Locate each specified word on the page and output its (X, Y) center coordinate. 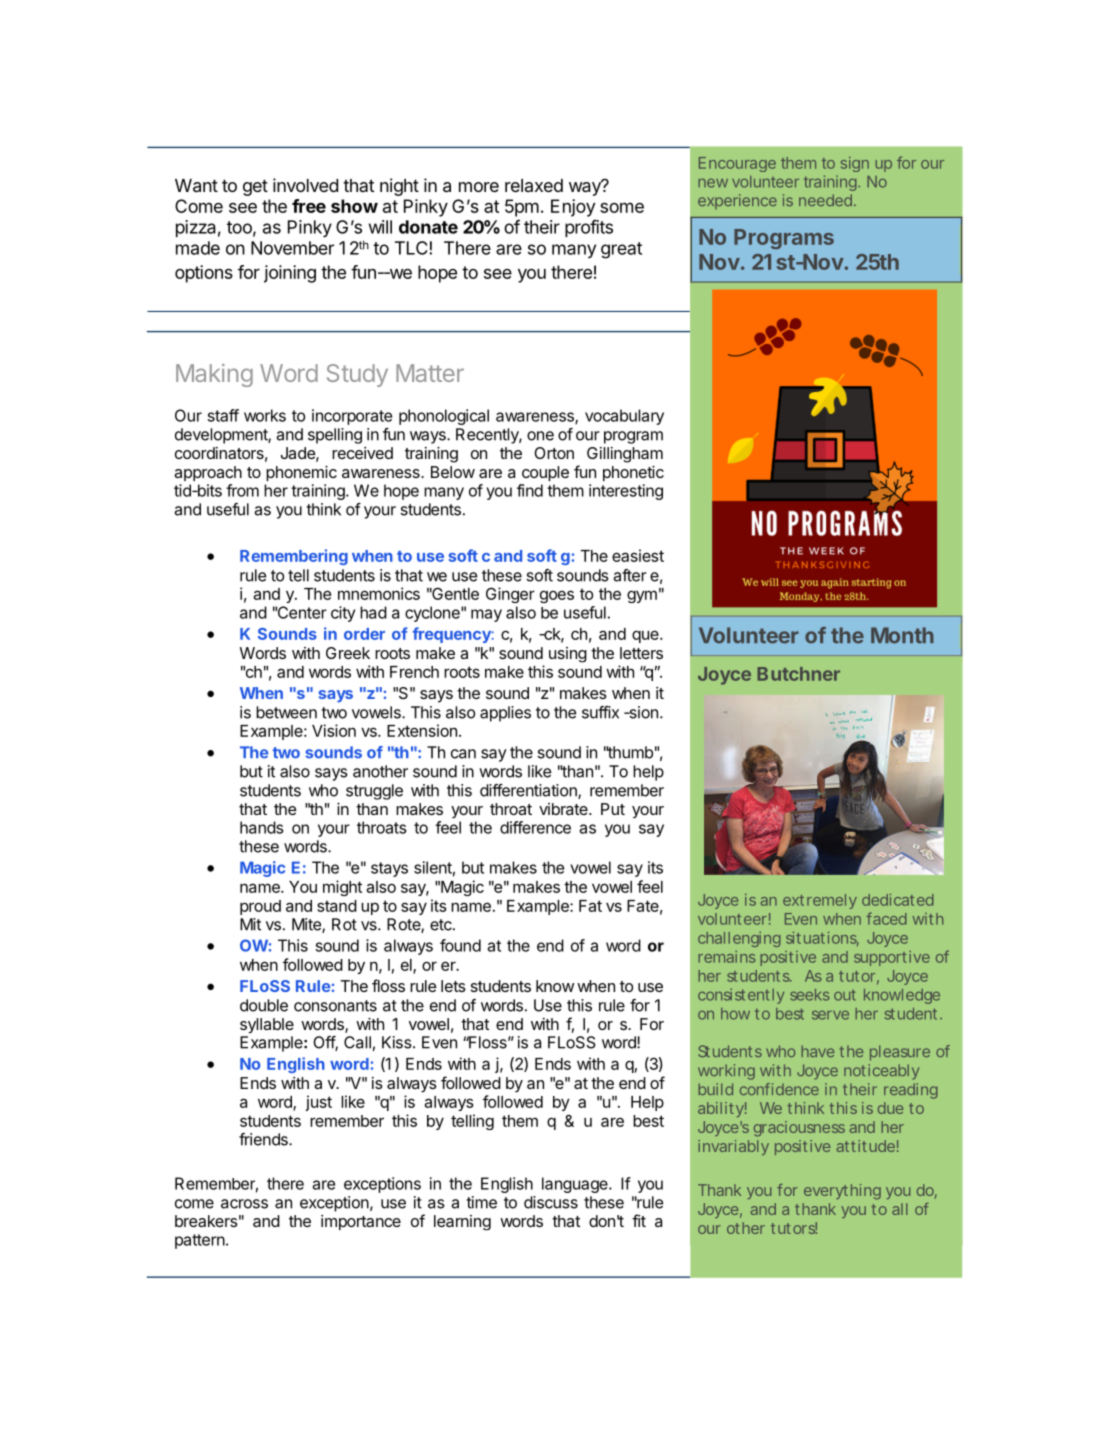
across (244, 1204)
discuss (551, 1202)
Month (902, 635)
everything (842, 1192)
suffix (600, 712)
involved (305, 185)
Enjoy (573, 208)
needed (825, 200)
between (286, 712)
